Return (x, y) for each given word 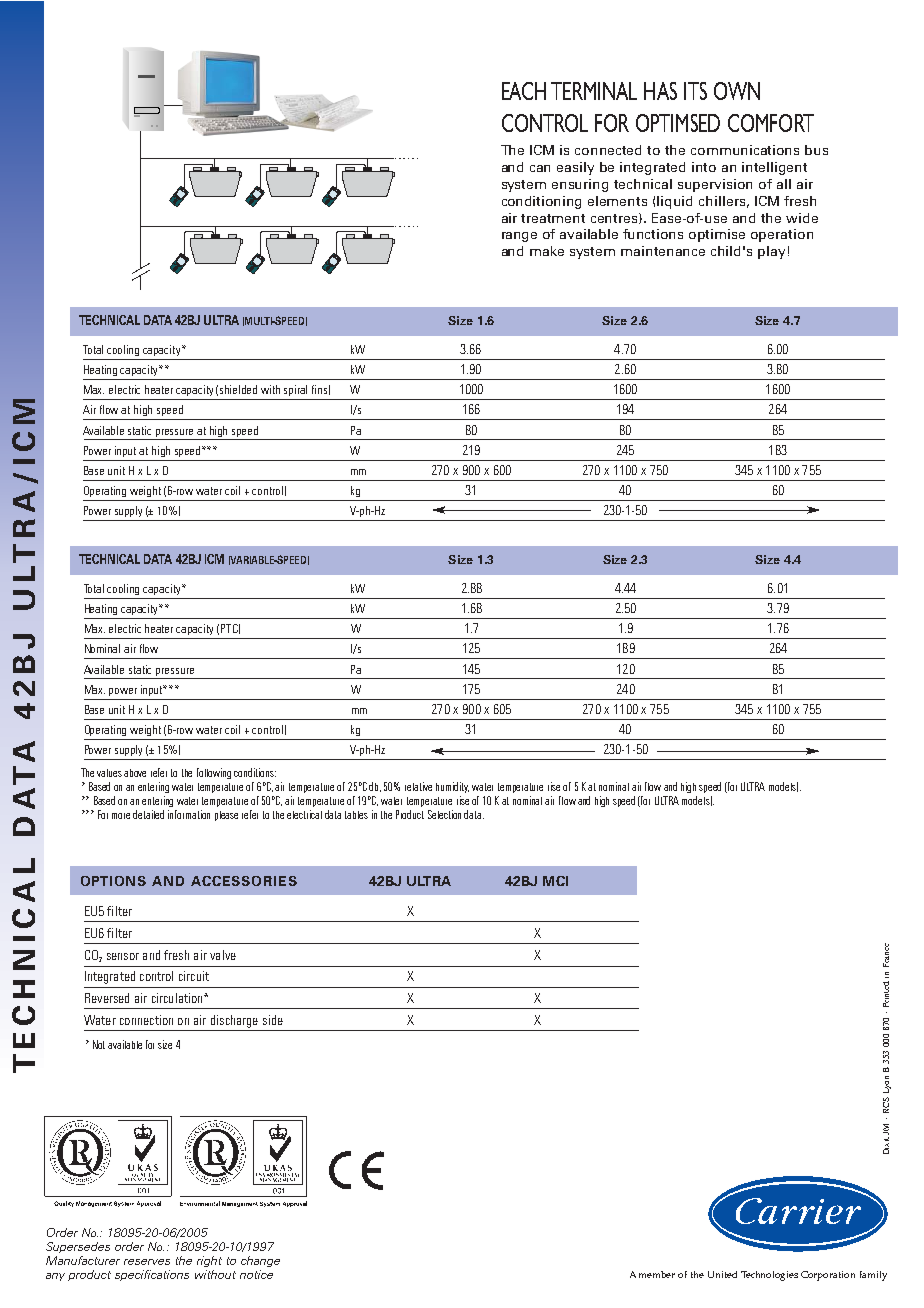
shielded (238, 389)
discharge (234, 1021)
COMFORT (771, 123)
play (771, 252)
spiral (295, 390)
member (657, 1274)
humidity (452, 787)
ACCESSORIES (244, 881)
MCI (555, 881)
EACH (524, 91)
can (540, 168)
